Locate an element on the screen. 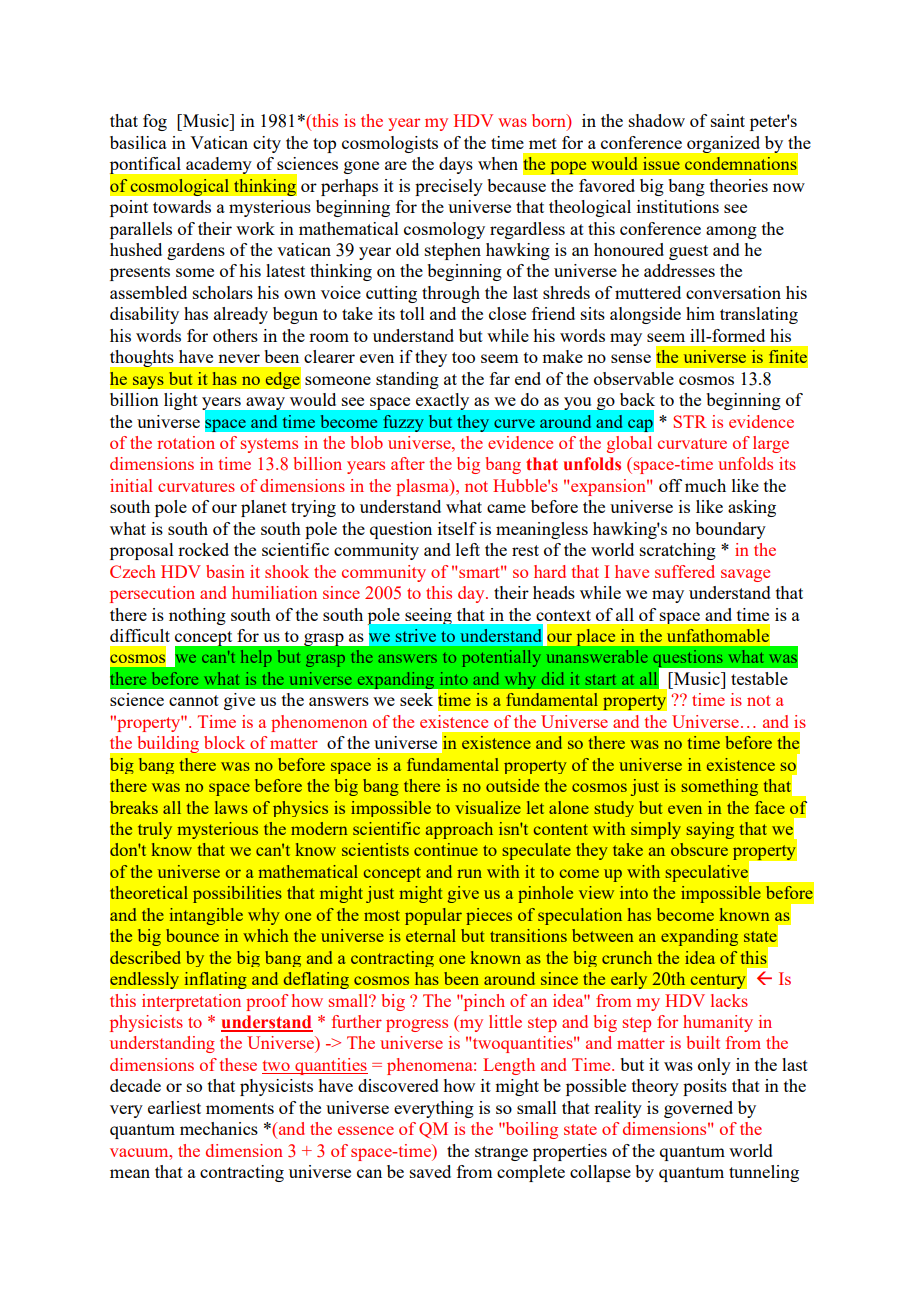 Image resolution: width=924 pixels, height=1308 pixels. after is located at coordinates (408, 463).
